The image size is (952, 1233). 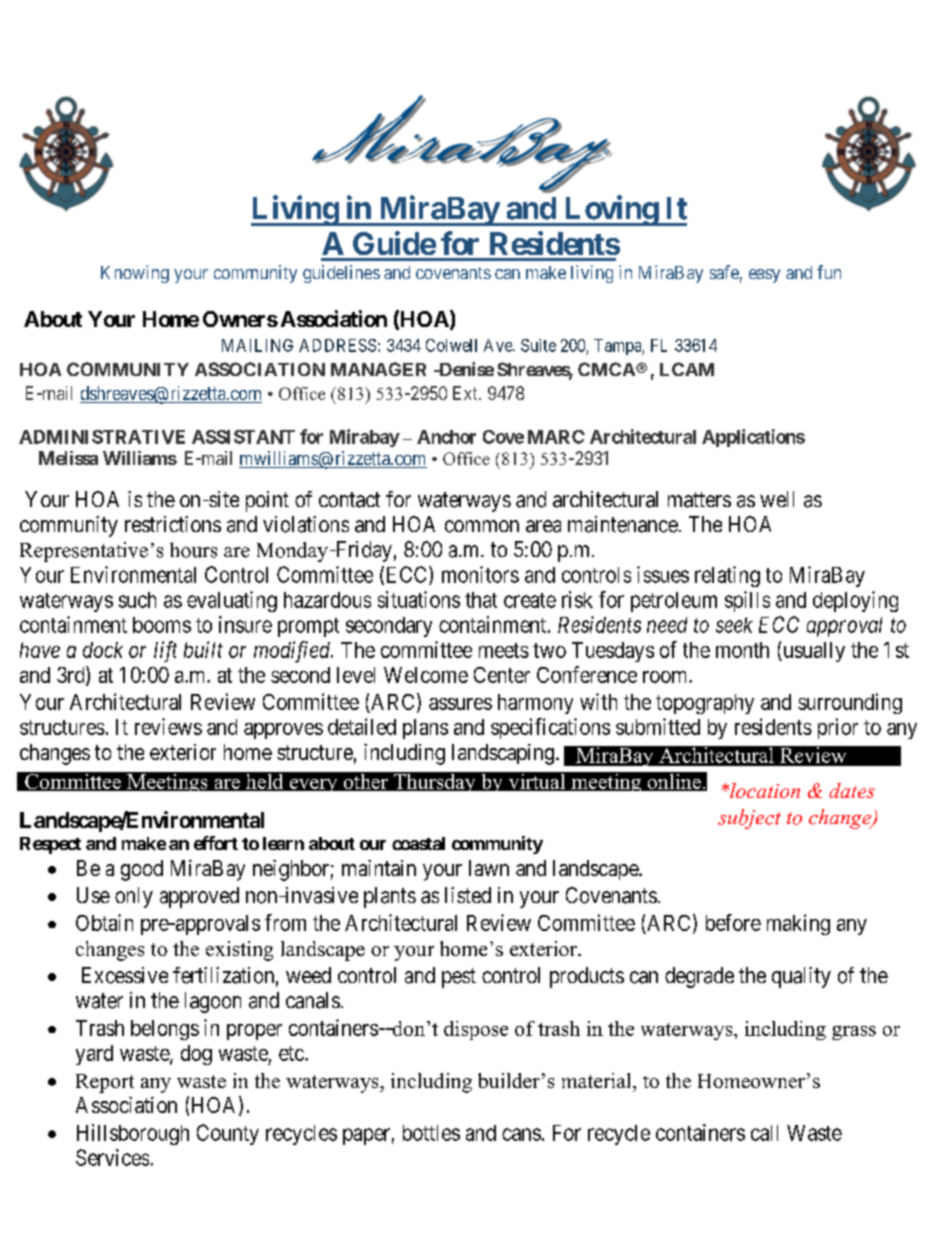 What do you see at coordinates (460, 704) in the screenshot?
I see `assures` at bounding box center [460, 704].
